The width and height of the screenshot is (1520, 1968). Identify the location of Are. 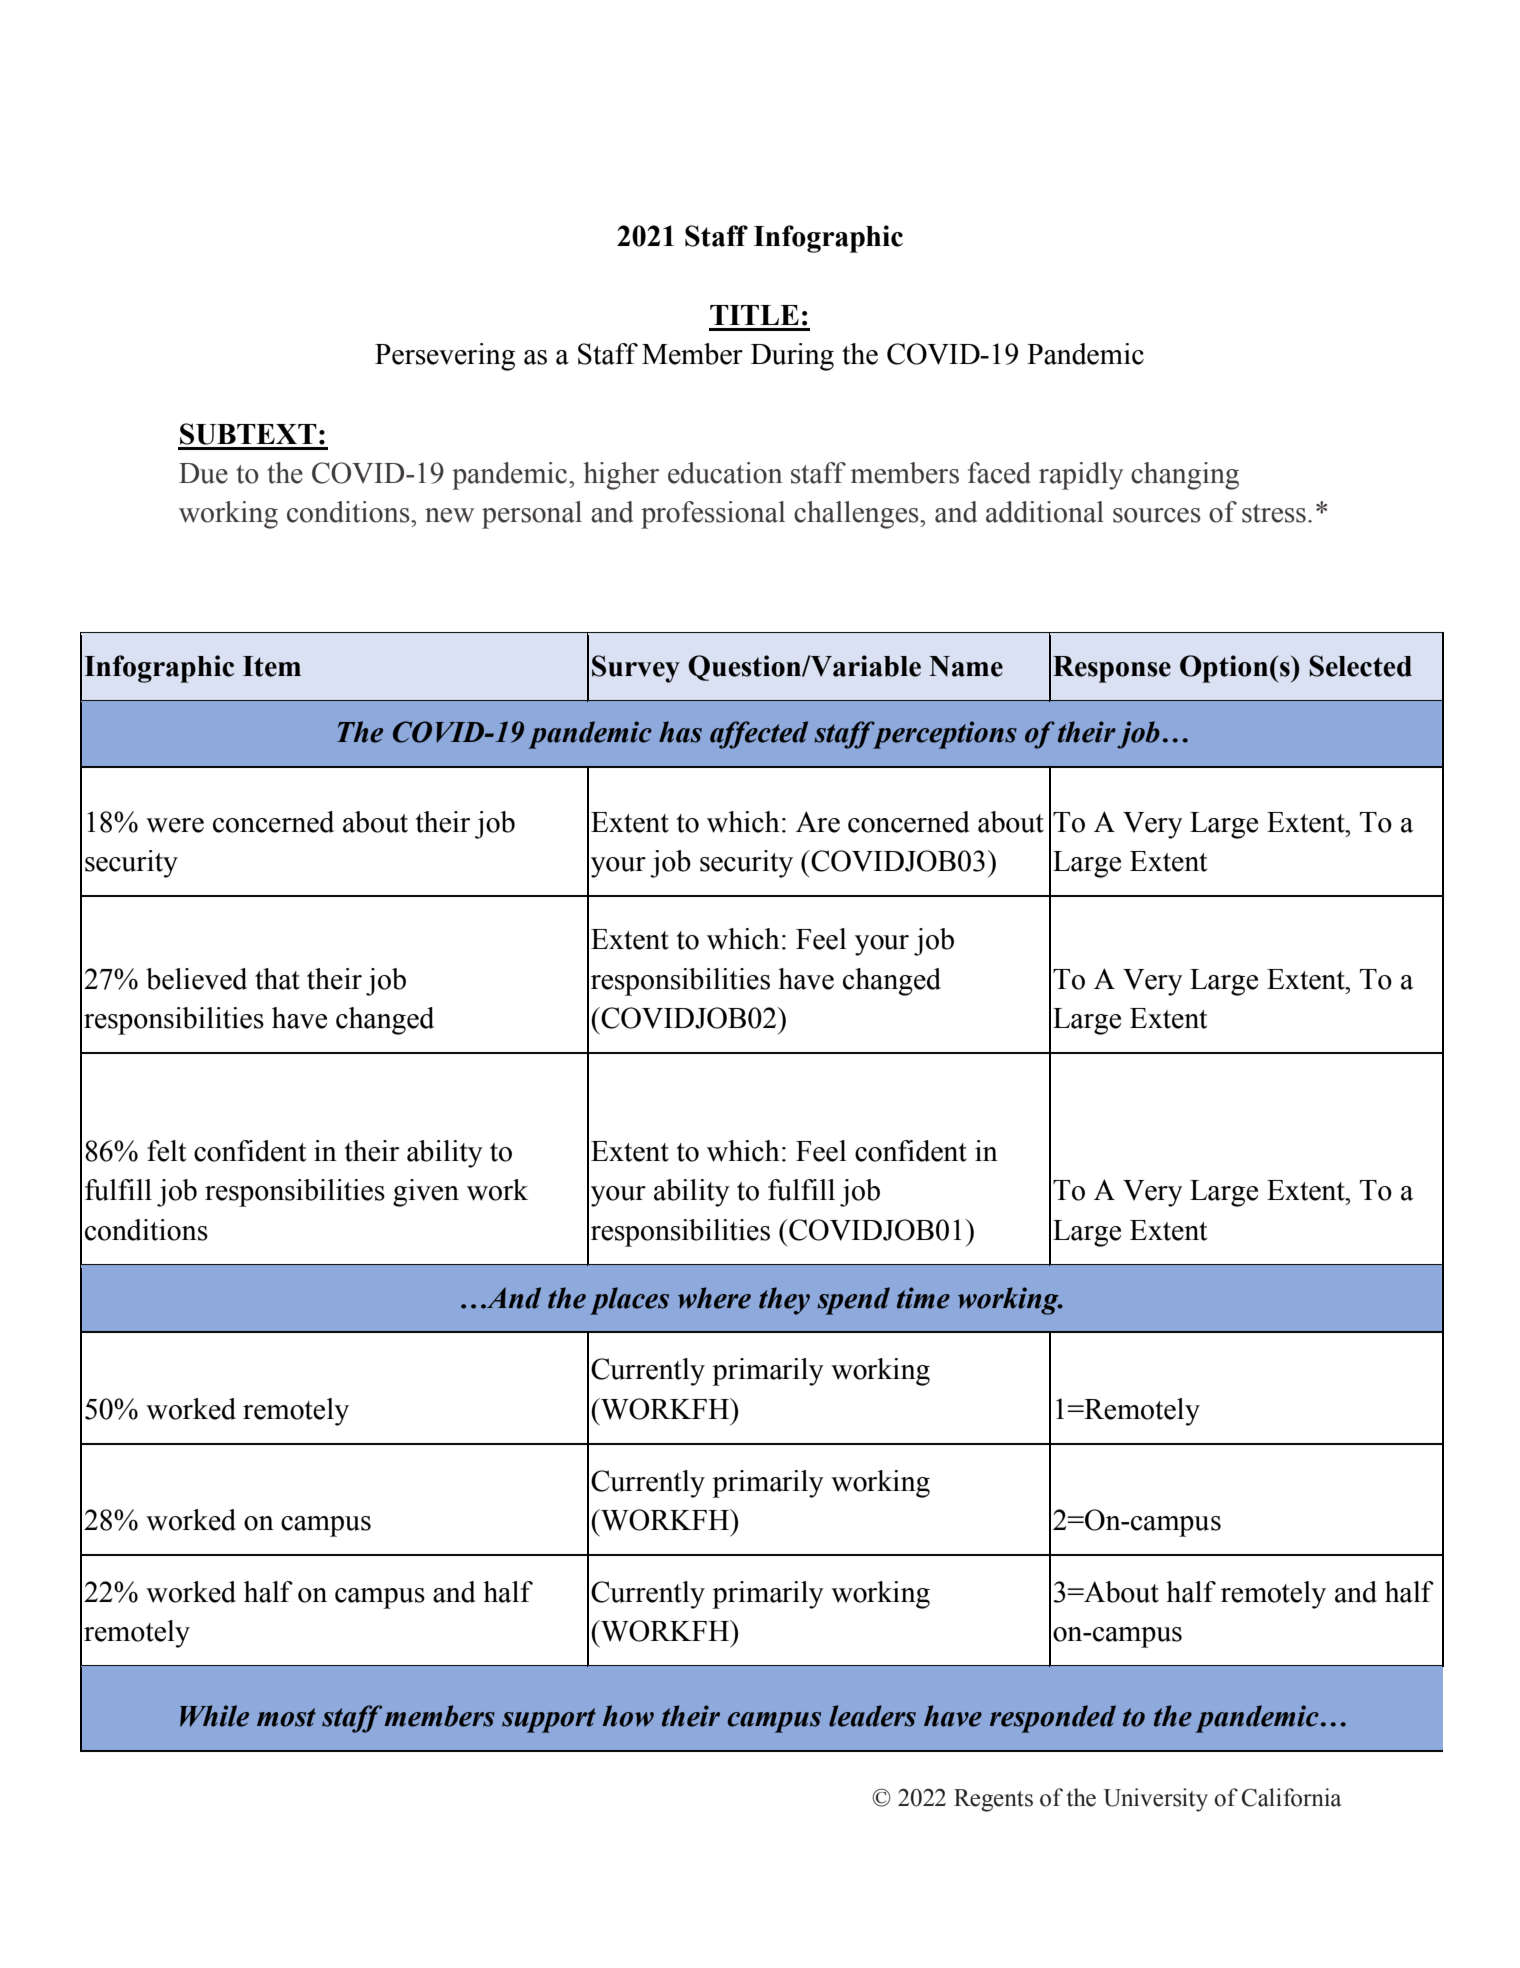
(818, 822).
